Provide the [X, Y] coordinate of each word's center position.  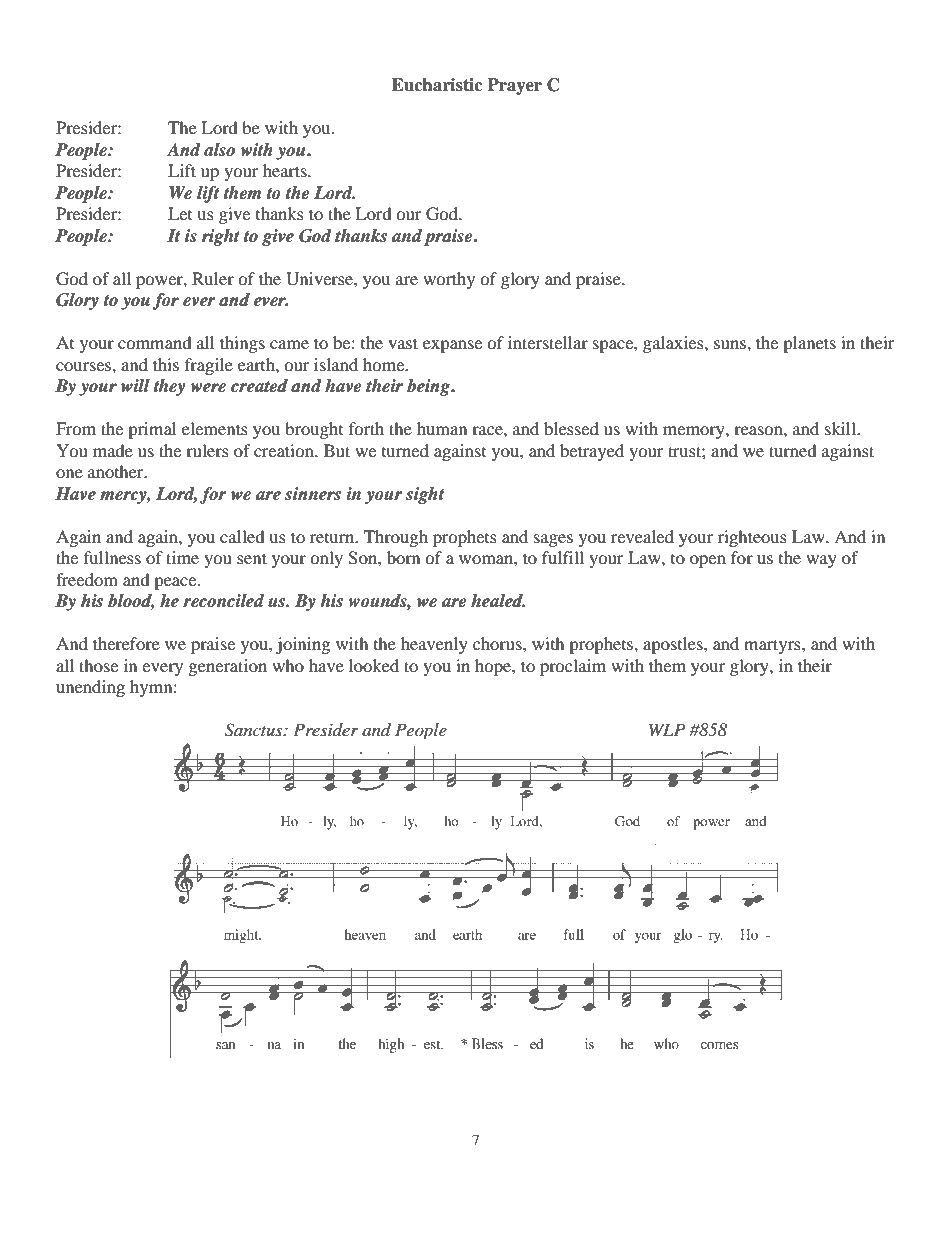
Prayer [514, 86]
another [117, 471]
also [219, 150]
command [155, 342]
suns [731, 344]
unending [90, 688]
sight [425, 495]
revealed [642, 536]
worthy [449, 280]
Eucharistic [437, 85]
